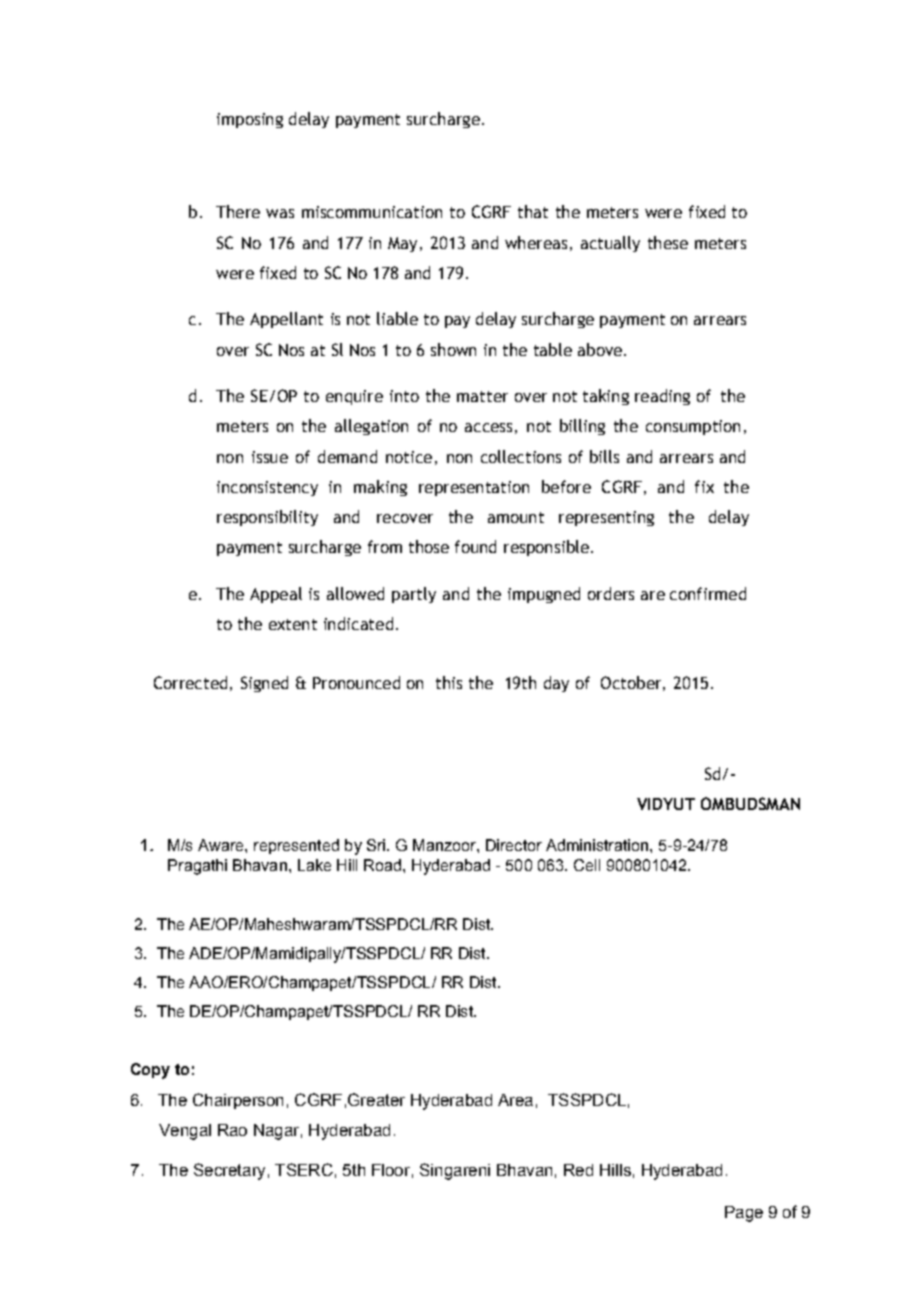 Image resolution: width=924 pixels, height=1307 pixels. Describe the element at coordinates (668, 242) in the image. I see `these` at that location.
